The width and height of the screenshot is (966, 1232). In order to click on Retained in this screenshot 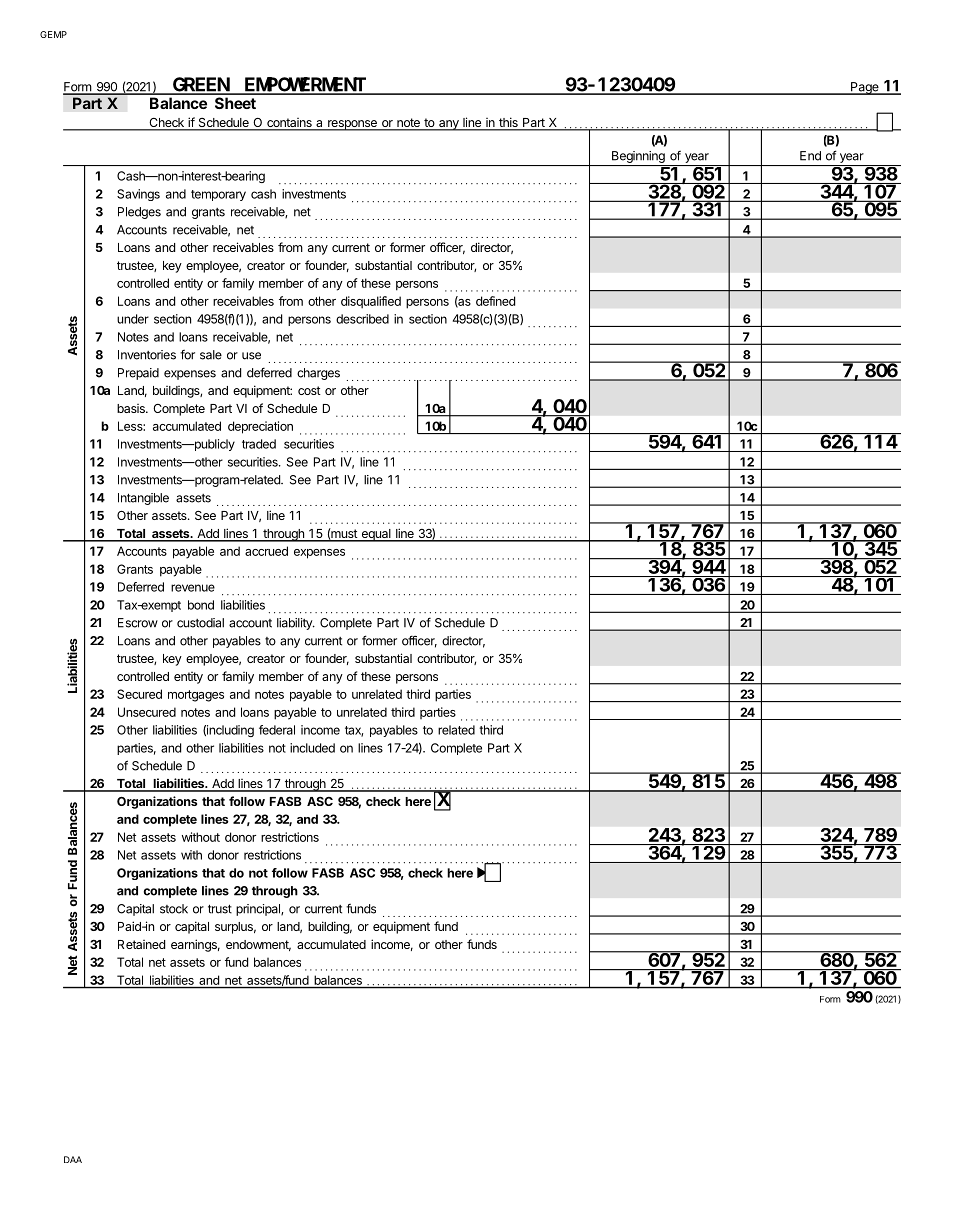, I will do `click(141, 944)`.
